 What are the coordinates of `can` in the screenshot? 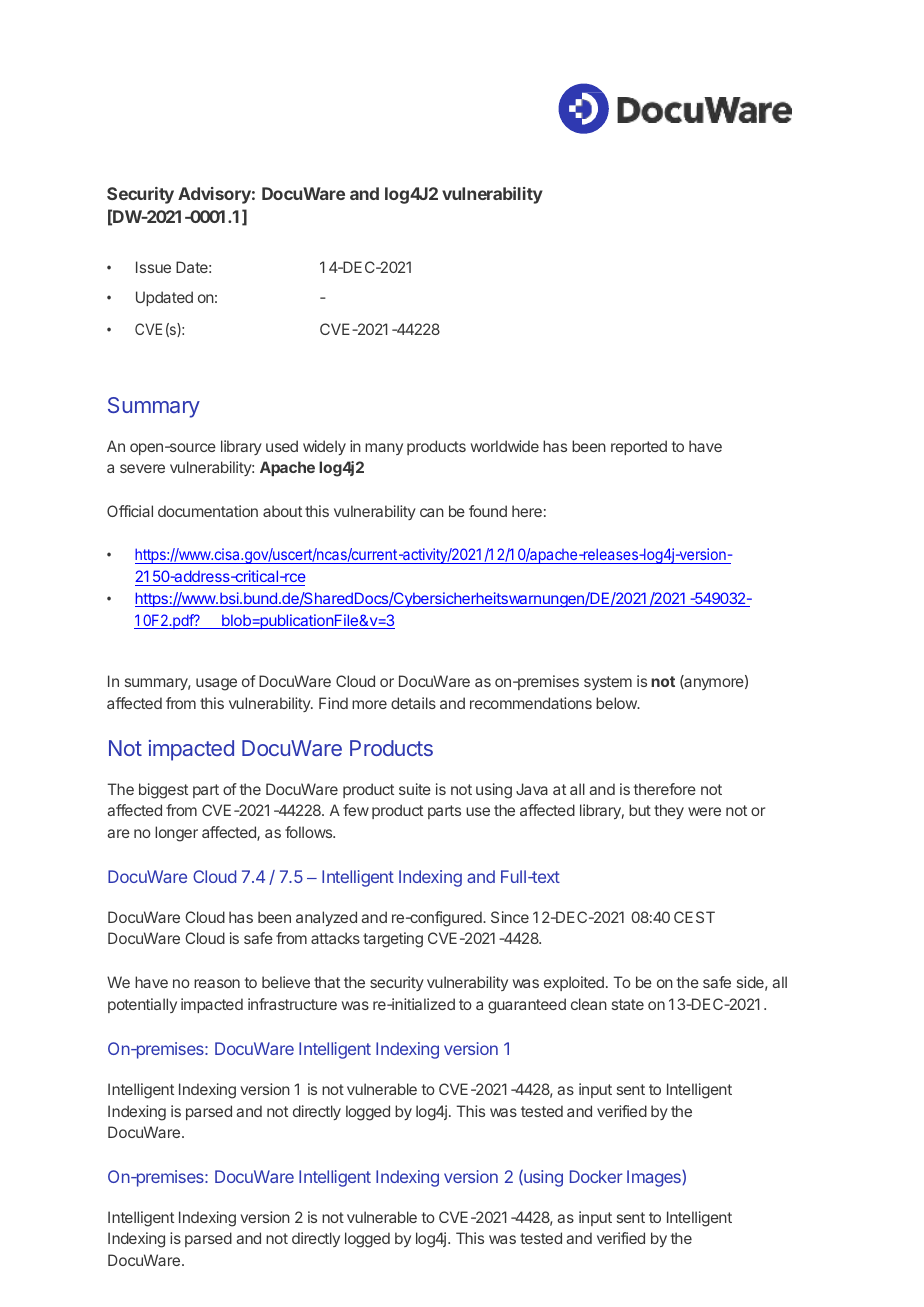 It's located at (432, 512).
